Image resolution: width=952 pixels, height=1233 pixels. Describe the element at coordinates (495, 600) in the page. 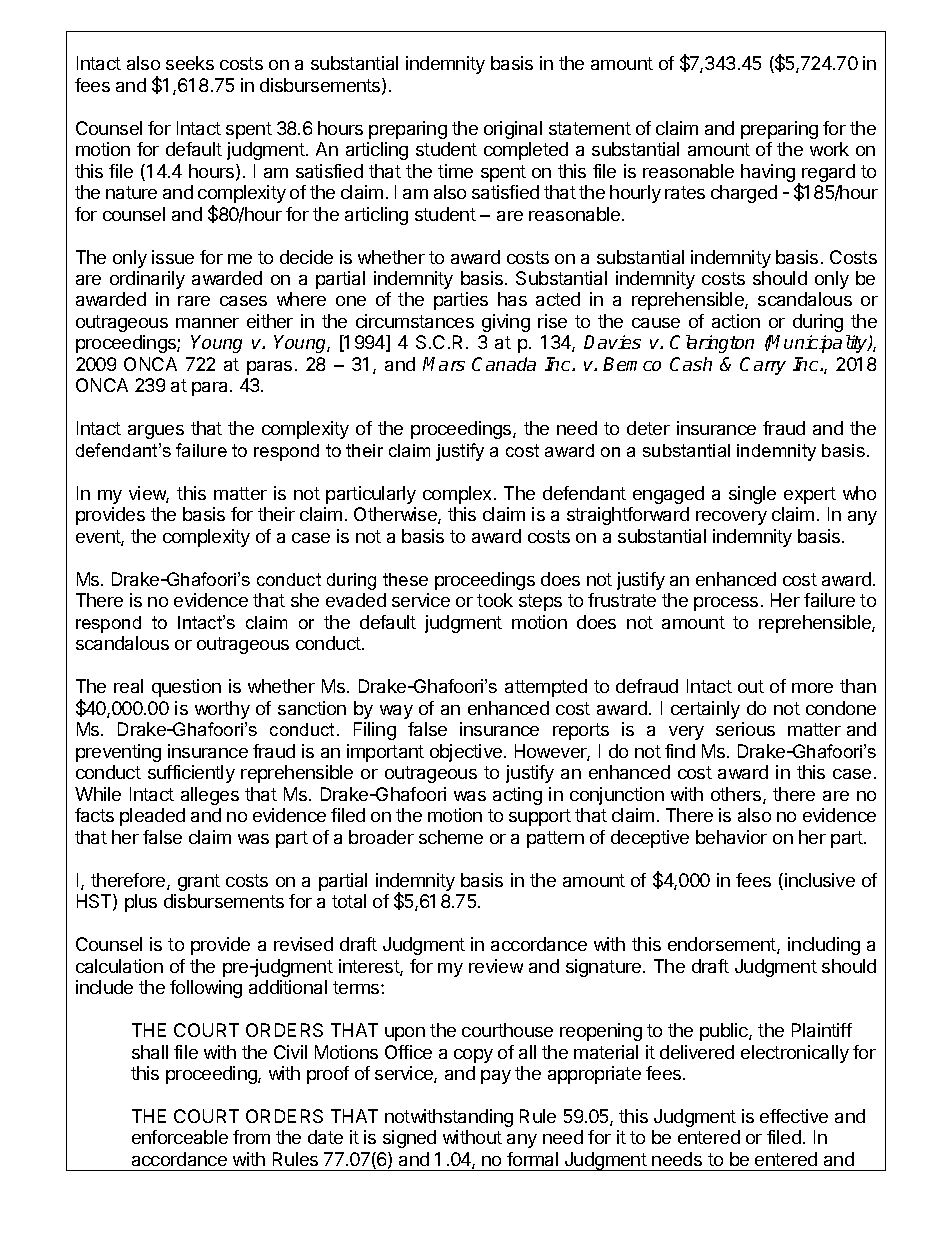

I see `took` at that location.
